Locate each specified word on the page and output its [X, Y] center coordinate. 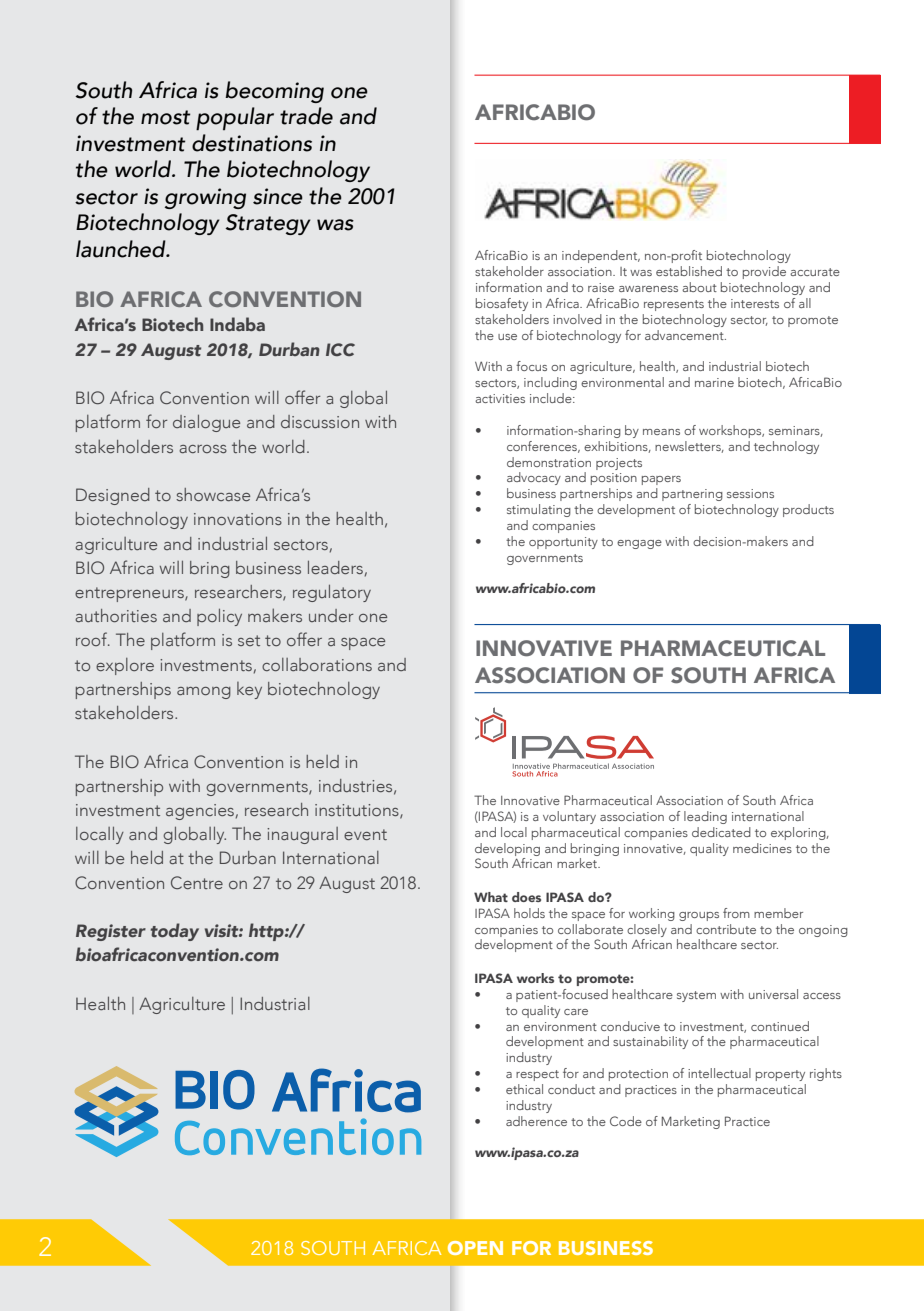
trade [306, 116]
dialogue [206, 423]
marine [714, 382]
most [166, 117]
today [175, 932]
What [491, 897]
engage [639, 544]
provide [764, 272]
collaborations [317, 664]
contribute [726, 929]
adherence [536, 1121]
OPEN [475, 1248]
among [204, 693]
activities [500, 398]
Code [626, 1121]
